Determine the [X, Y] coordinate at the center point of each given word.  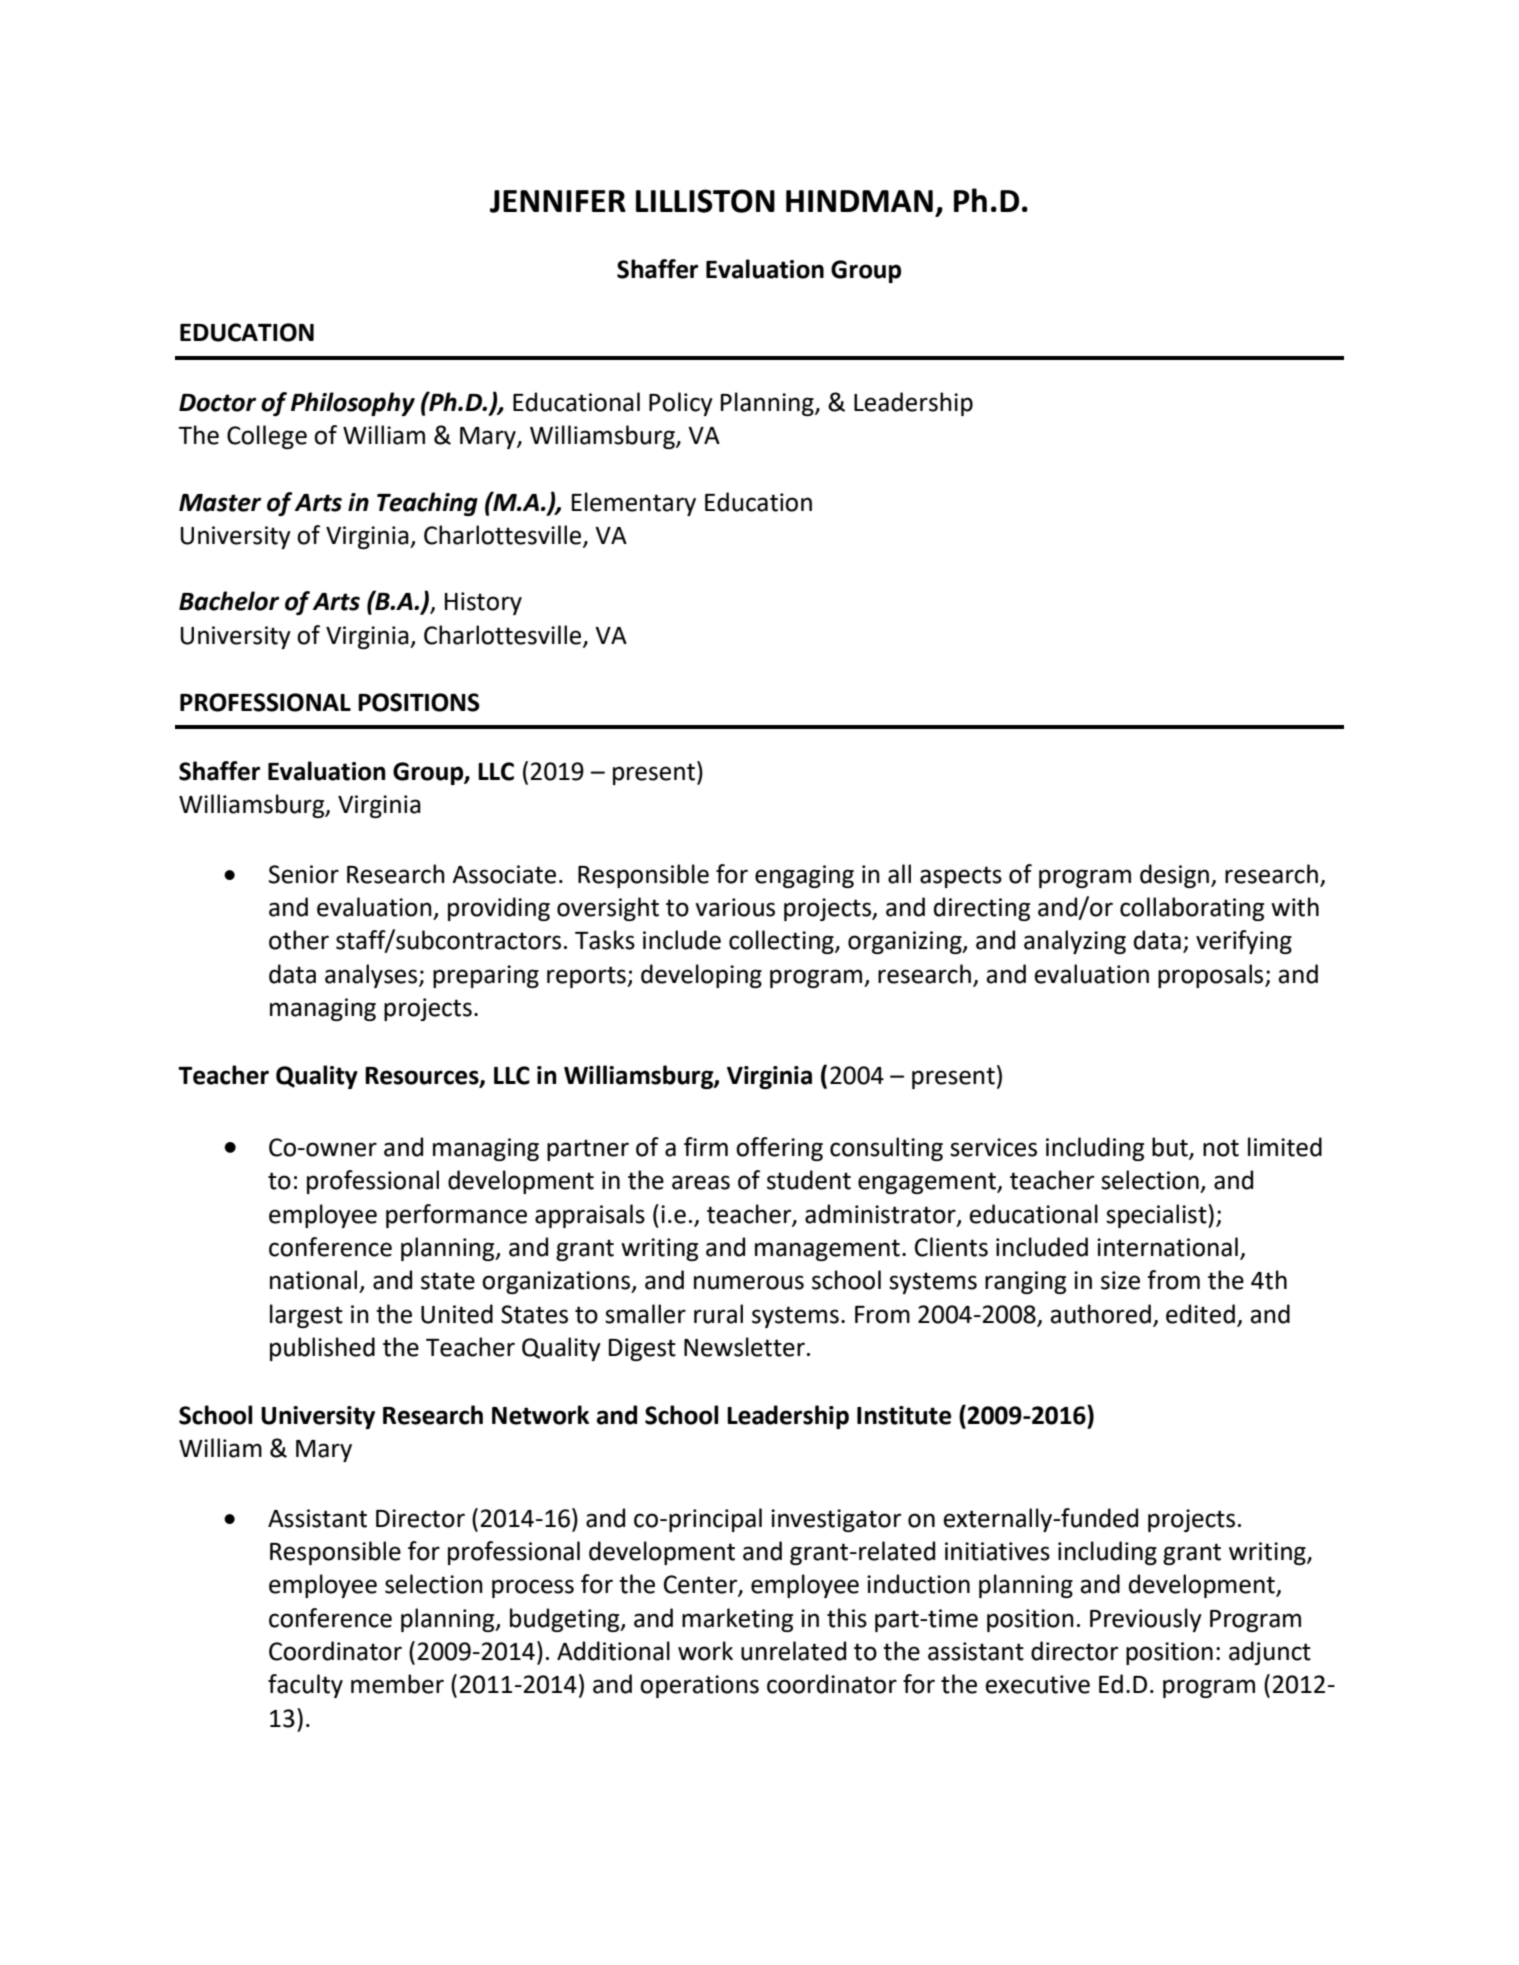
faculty [305, 1686]
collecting [782, 942]
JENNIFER [558, 201]
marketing [737, 1620]
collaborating [1192, 909]
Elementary [634, 504]
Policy [681, 404]
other [299, 940]
